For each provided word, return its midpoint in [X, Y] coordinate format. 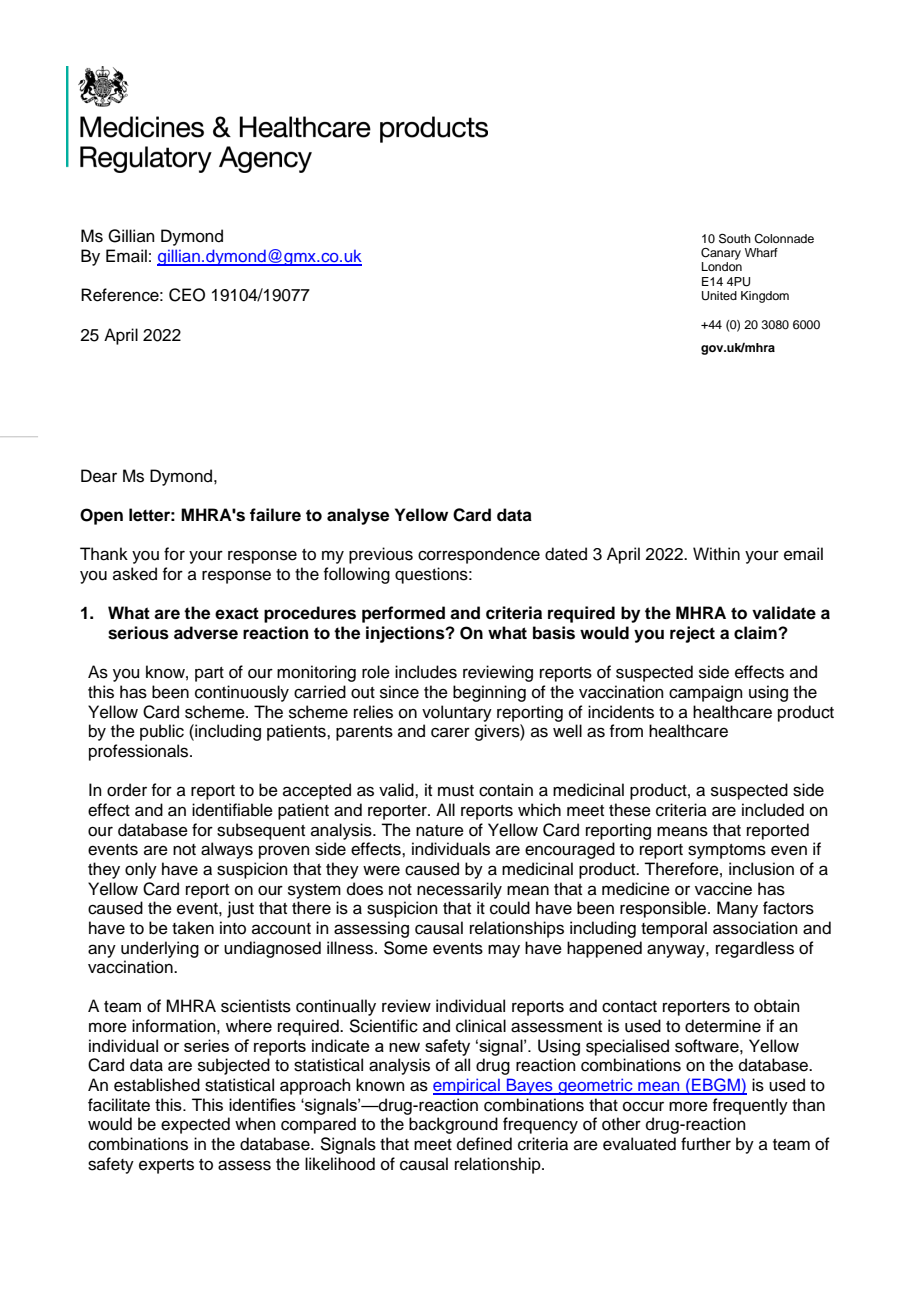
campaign [706, 693]
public [162, 732]
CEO [187, 295]
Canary [721, 254]
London [722, 266]
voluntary [457, 713]
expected [195, 1125]
